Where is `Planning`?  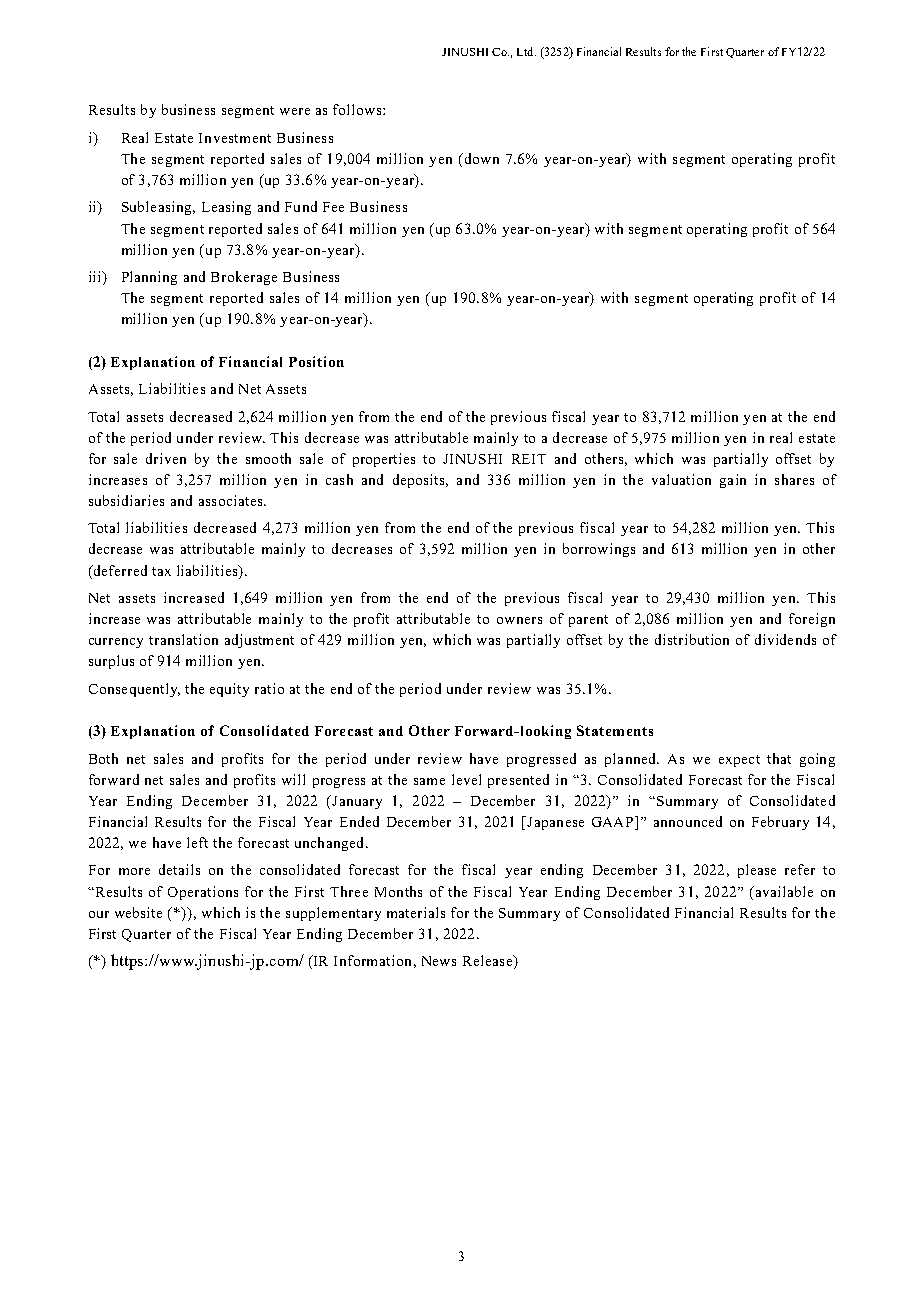 Planning is located at coordinates (149, 278).
